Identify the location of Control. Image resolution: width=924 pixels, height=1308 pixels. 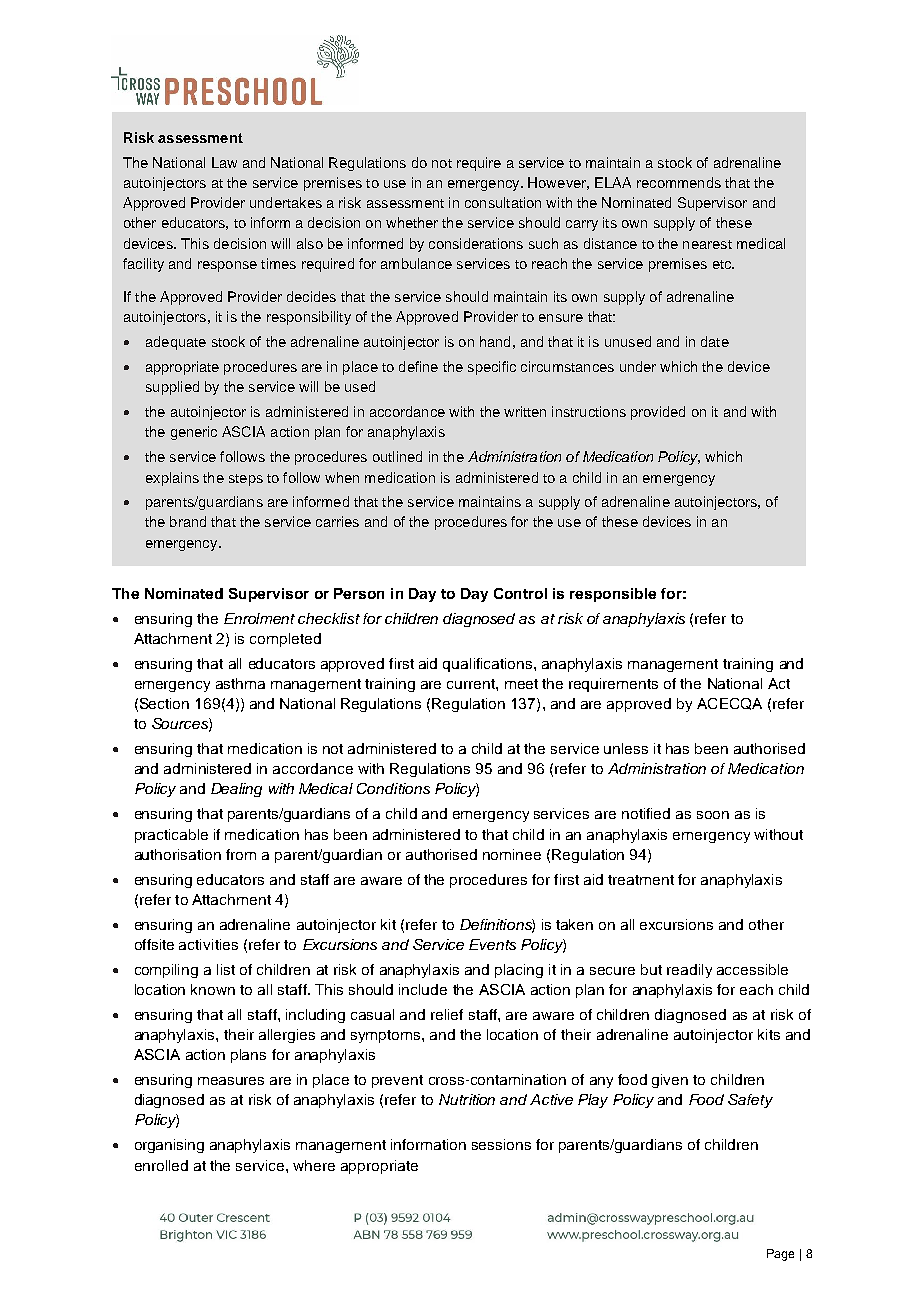
(520, 593).
